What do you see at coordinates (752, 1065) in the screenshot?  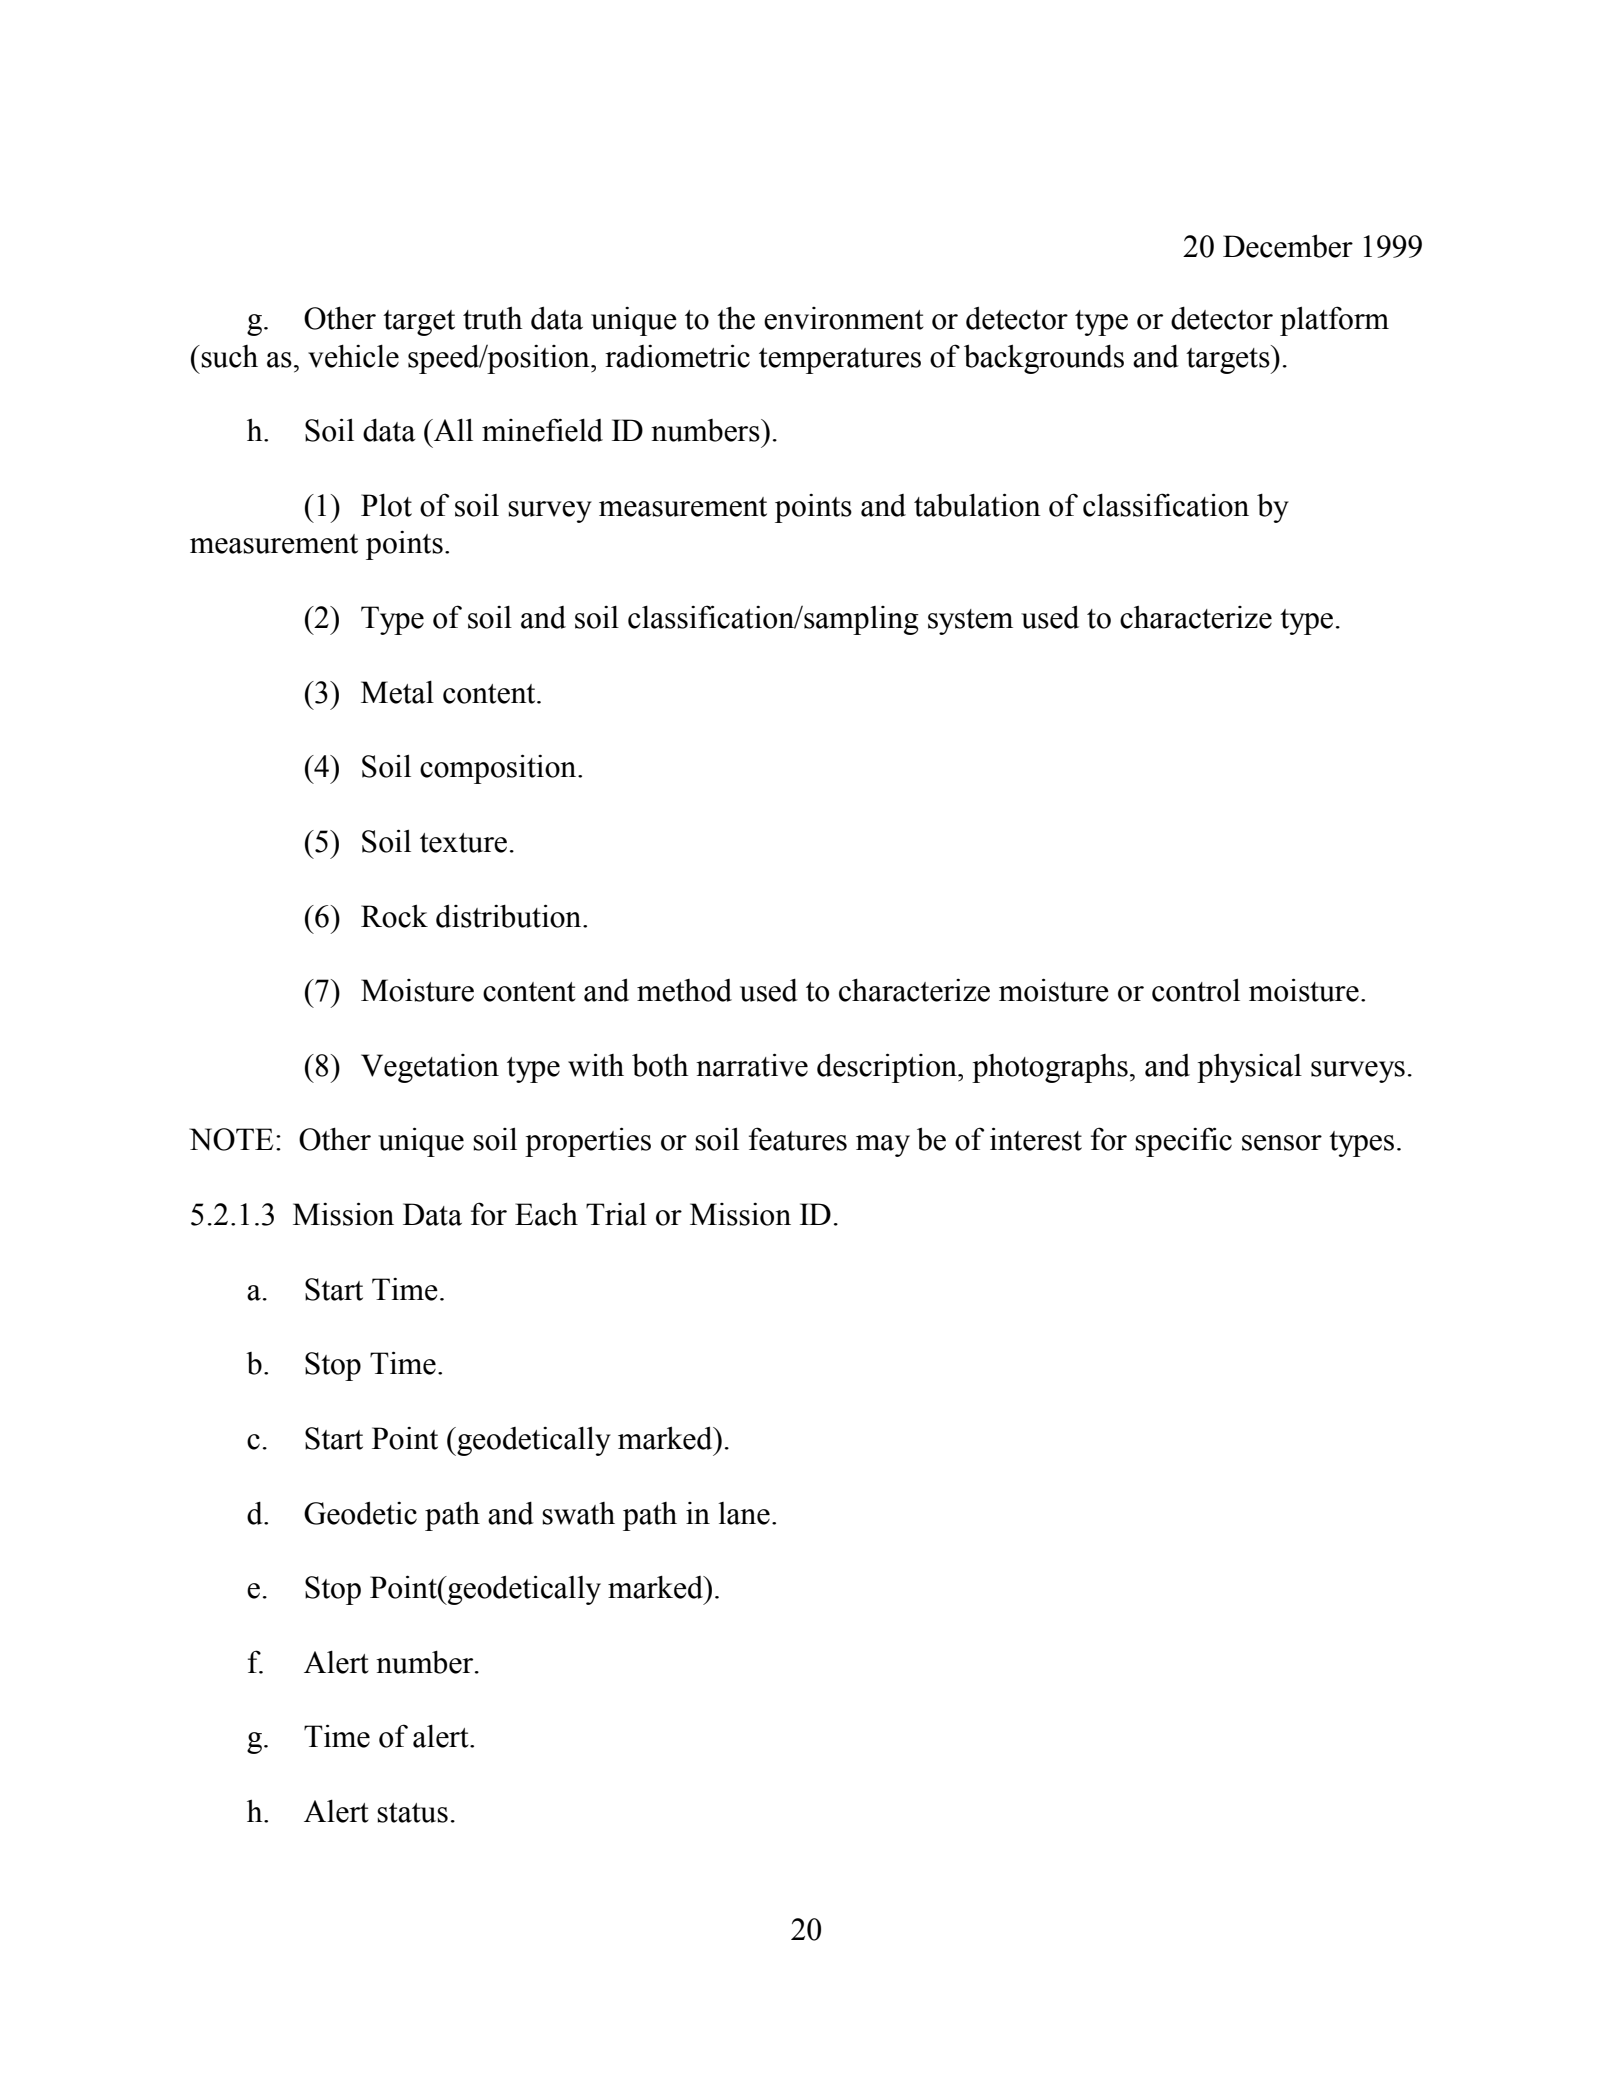 I see `narrative` at bounding box center [752, 1065].
